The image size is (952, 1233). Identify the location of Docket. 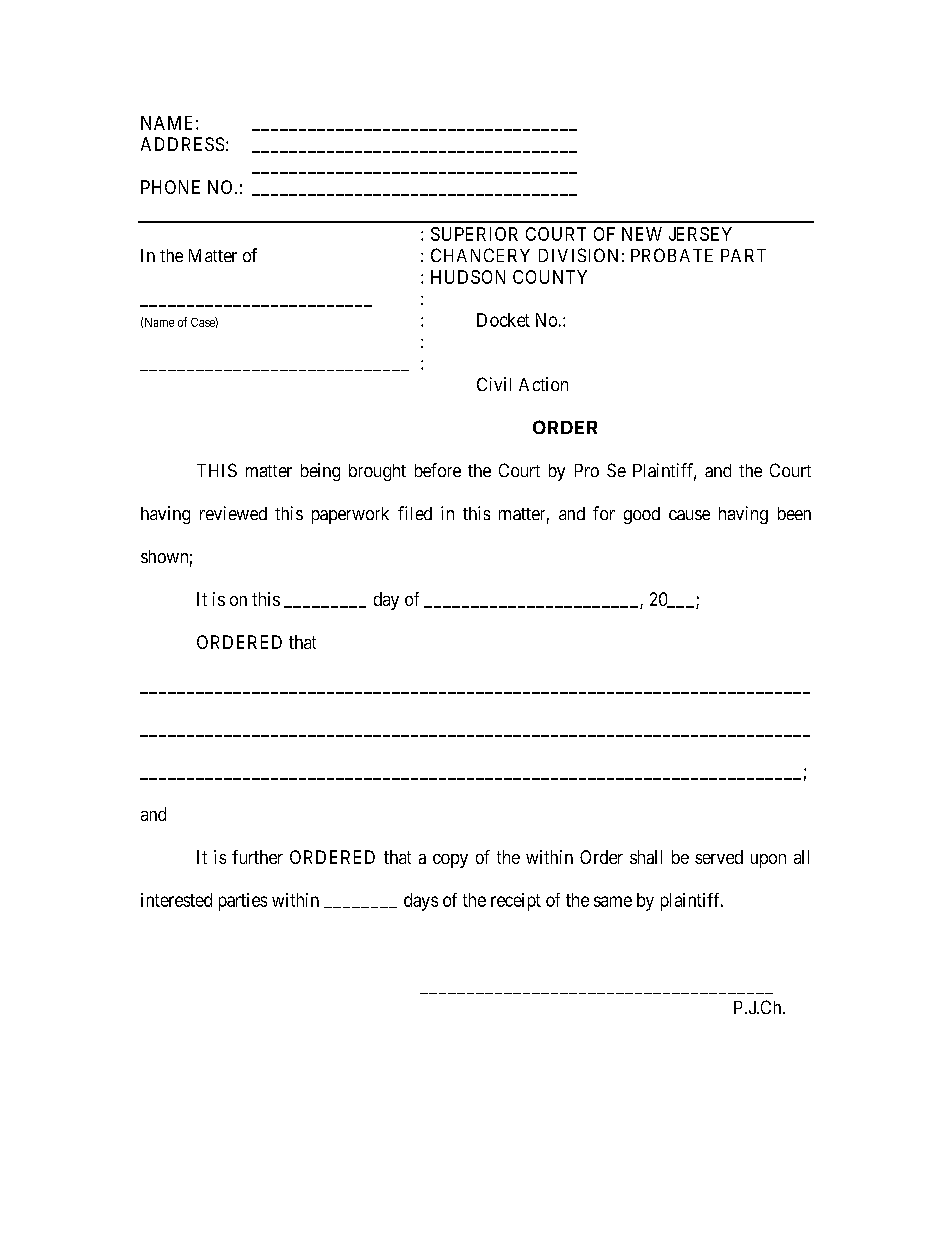
(503, 320).
